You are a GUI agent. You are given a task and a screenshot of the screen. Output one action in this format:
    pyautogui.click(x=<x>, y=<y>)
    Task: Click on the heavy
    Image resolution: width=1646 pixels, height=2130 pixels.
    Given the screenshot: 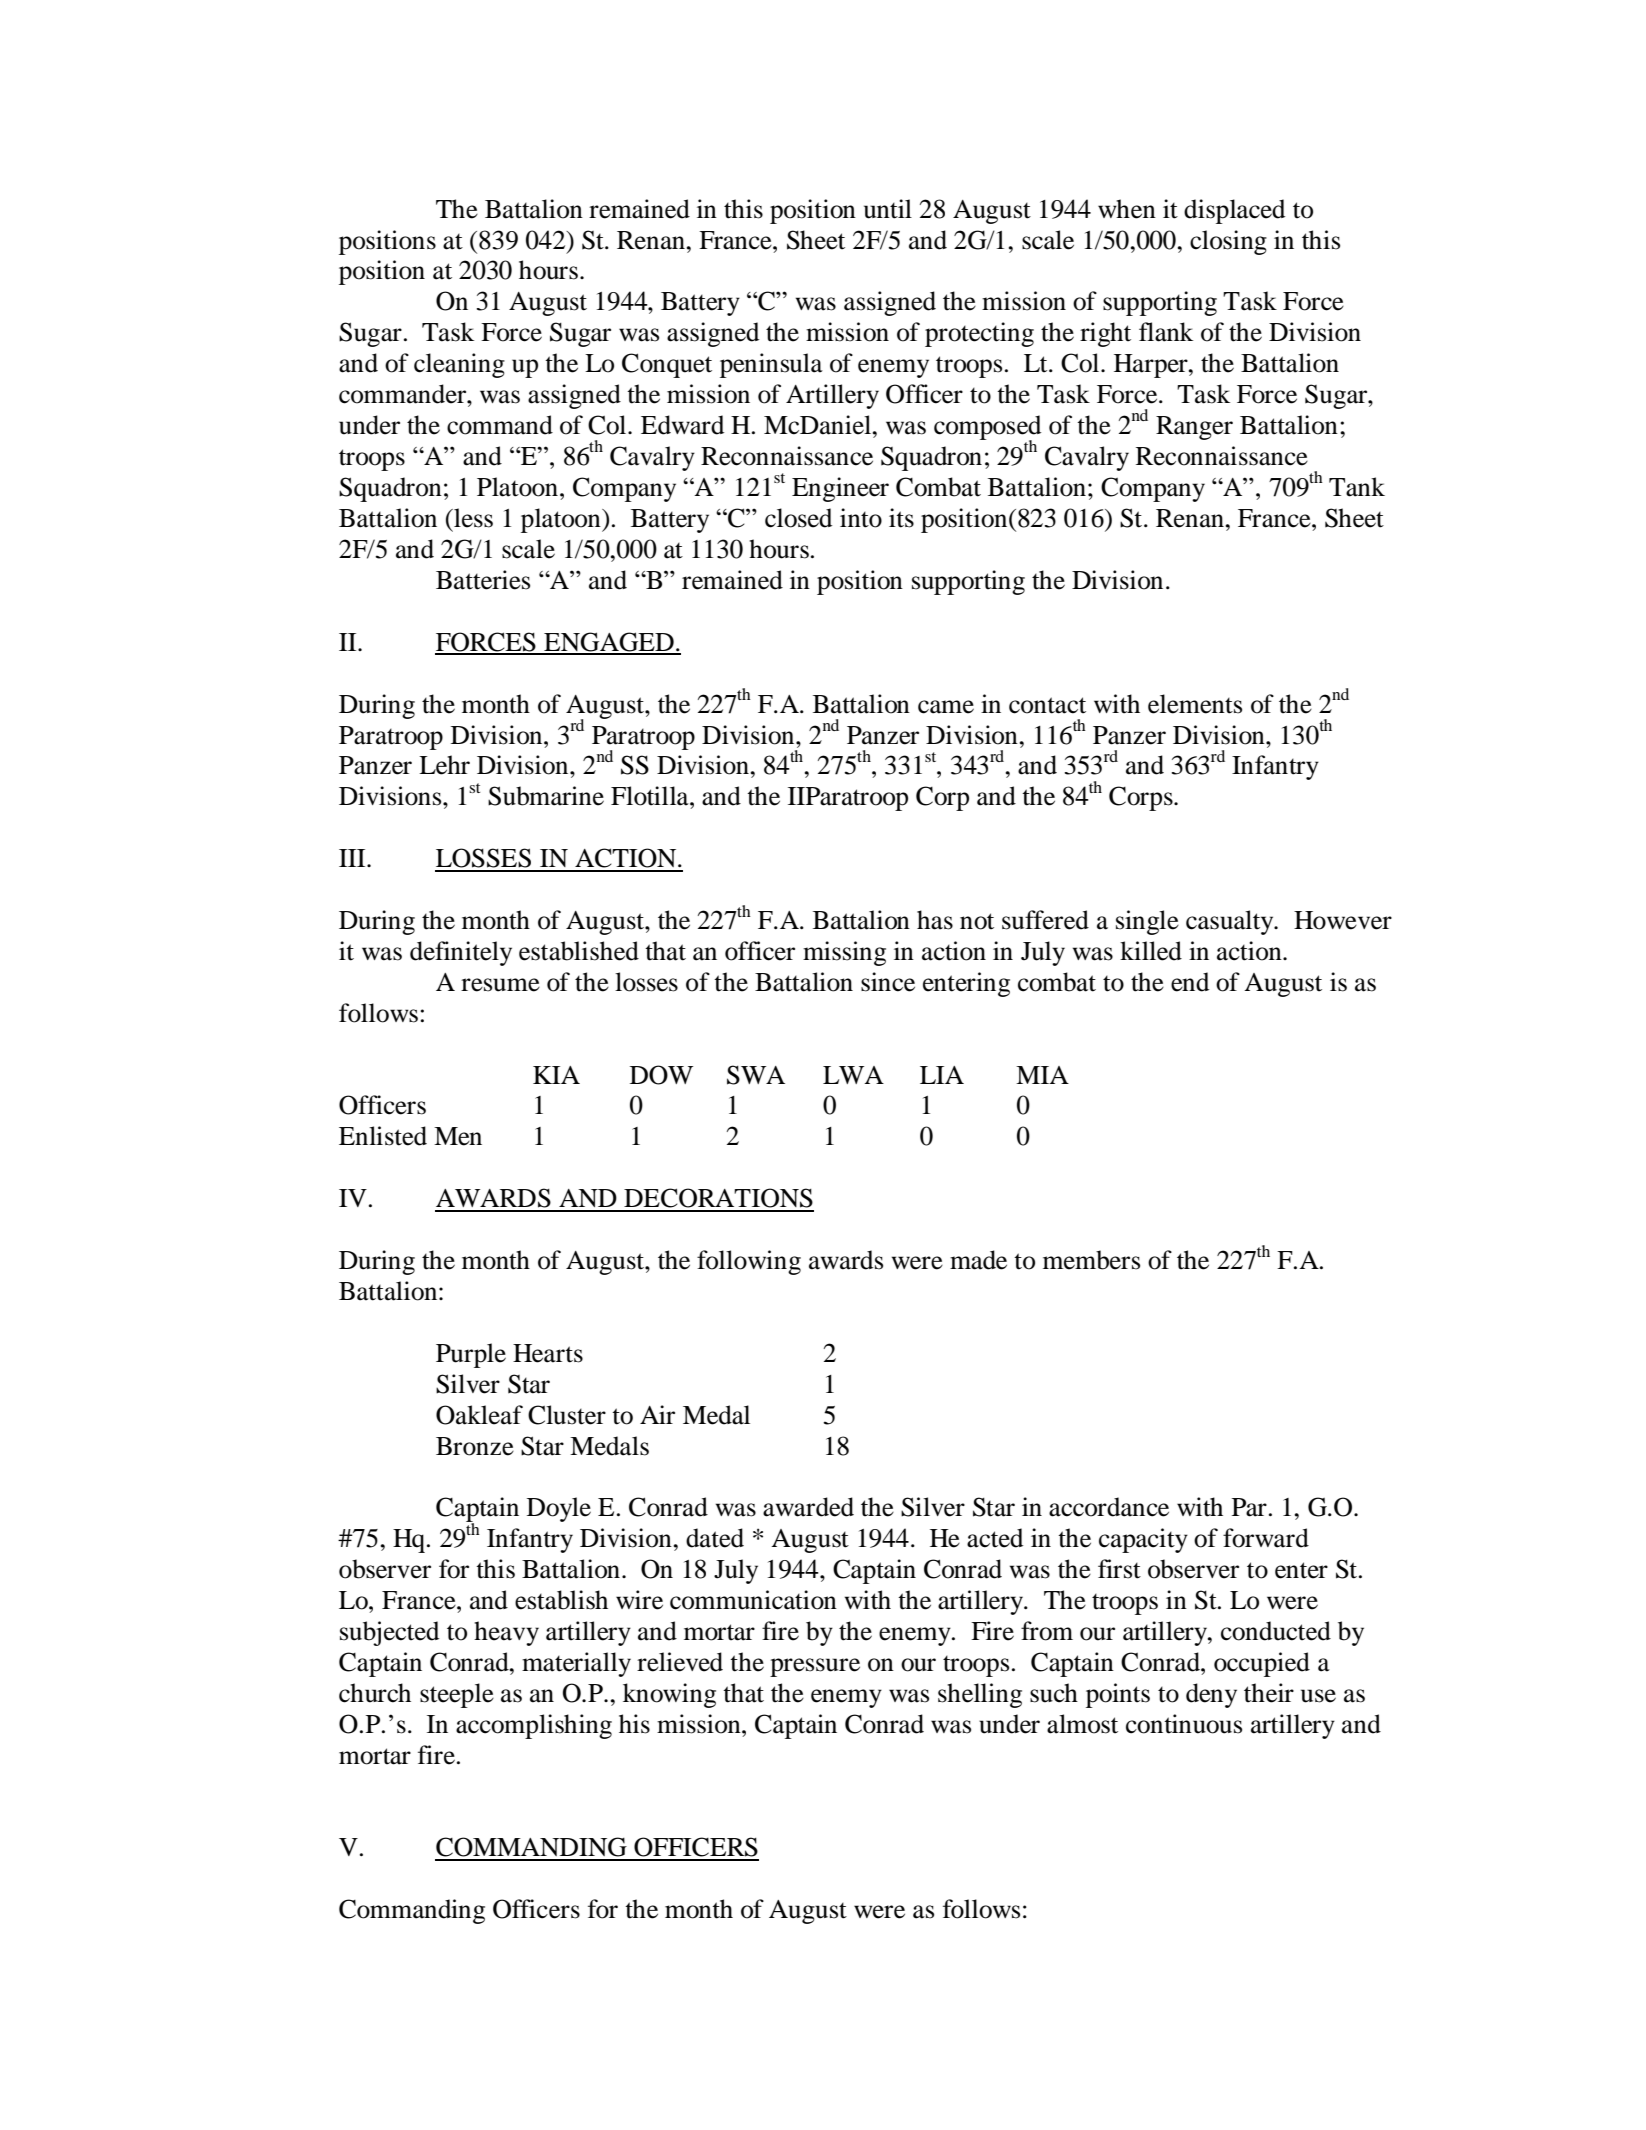 What is the action you would take?
    pyautogui.click(x=506, y=1633)
